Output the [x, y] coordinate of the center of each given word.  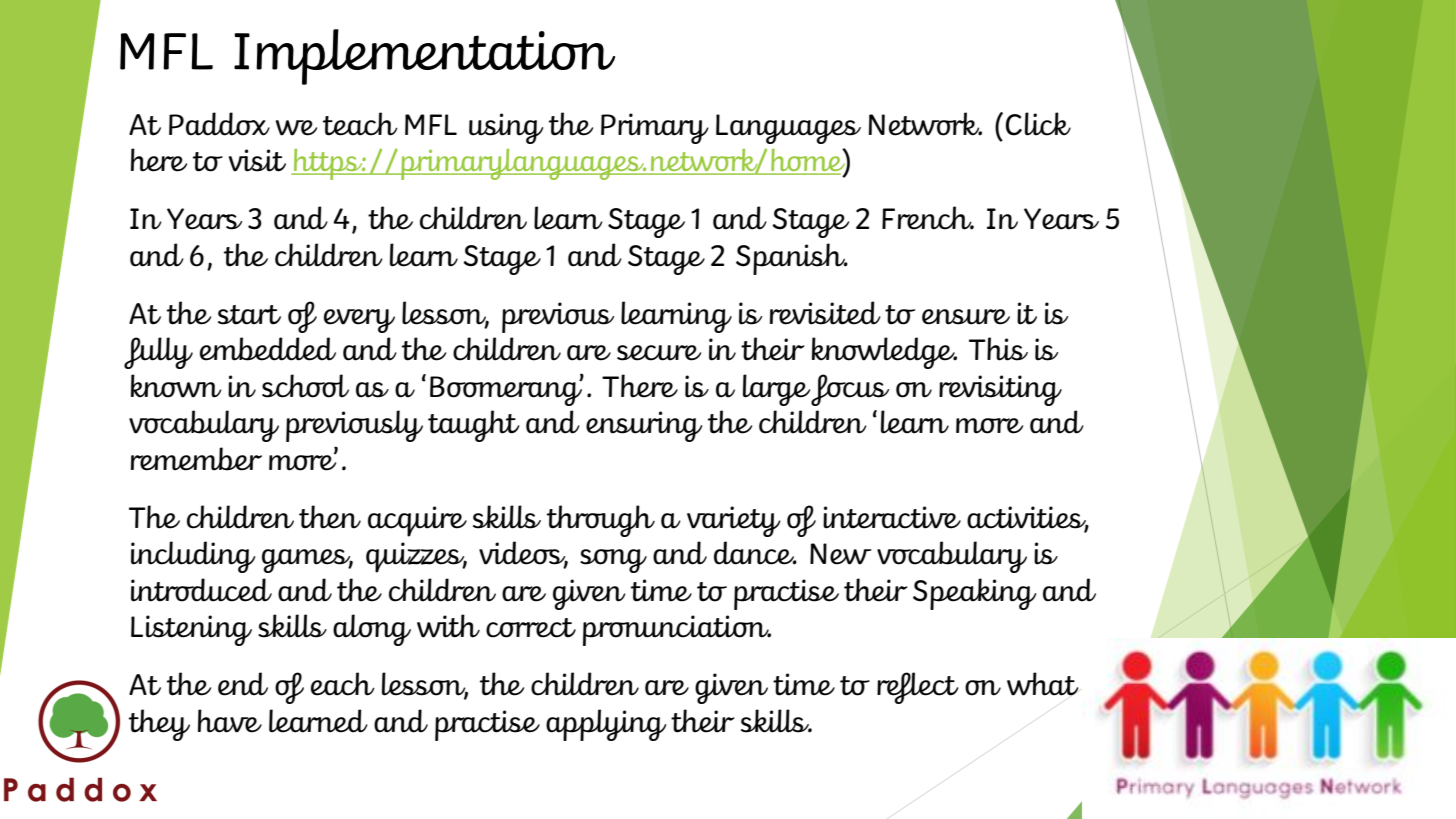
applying [606, 725]
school [305, 386]
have [230, 721]
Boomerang [507, 390]
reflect [918, 688]
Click [1038, 124]
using [506, 128]
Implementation [424, 57]
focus [850, 390]
